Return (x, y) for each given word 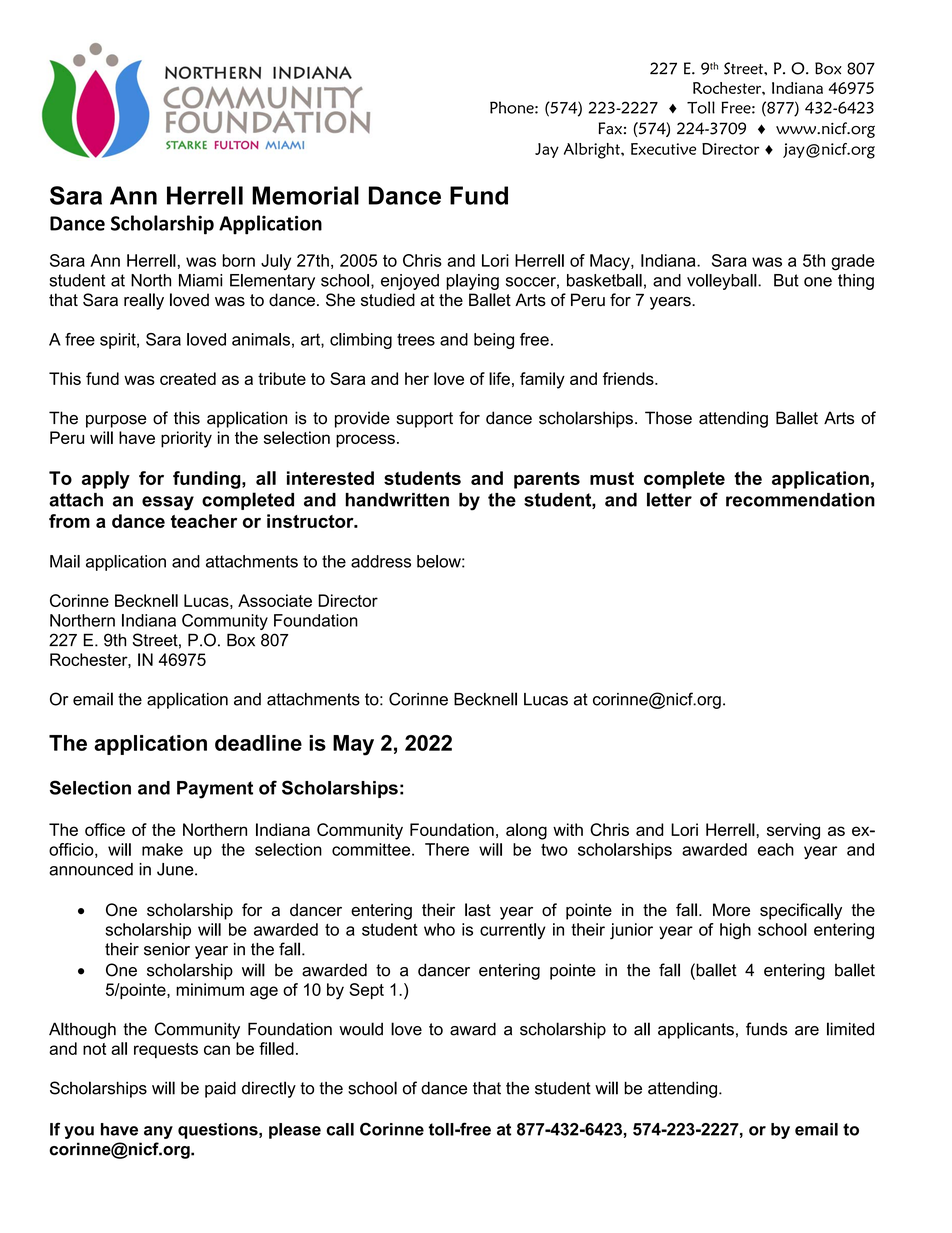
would (361, 1029)
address (381, 561)
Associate (275, 600)
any (158, 1132)
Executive (663, 149)
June (176, 869)
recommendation (800, 500)
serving (793, 831)
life (499, 378)
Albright (593, 151)
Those (668, 418)
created (188, 378)
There (447, 849)
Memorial (305, 195)
